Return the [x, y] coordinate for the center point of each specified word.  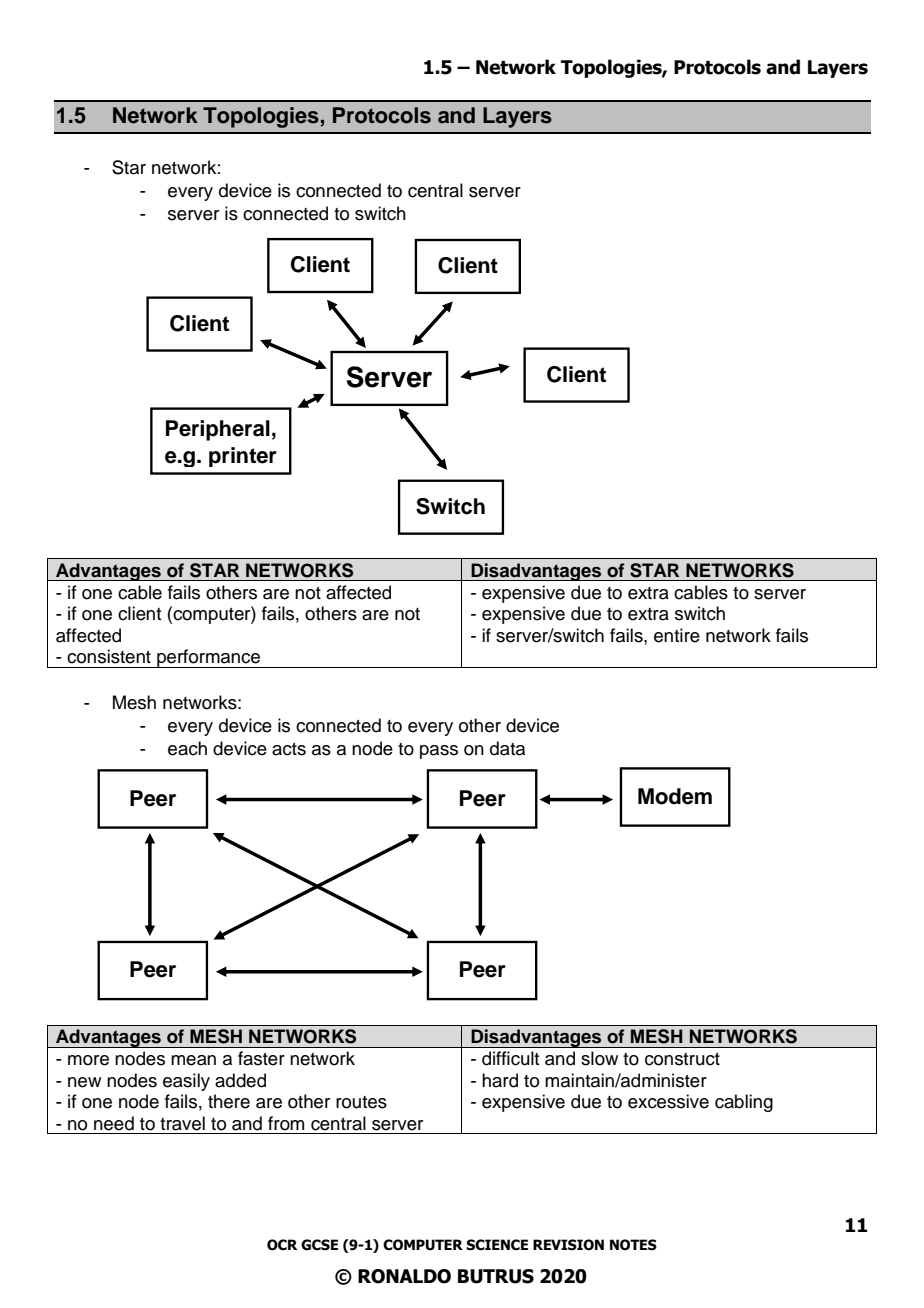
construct [682, 1059]
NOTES [633, 1245]
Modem [675, 796]
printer [243, 457]
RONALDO [404, 1276]
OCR [282, 1245]
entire [677, 635]
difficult [510, 1058]
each [187, 748]
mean [193, 1060]
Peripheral [218, 430]
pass [439, 752]
